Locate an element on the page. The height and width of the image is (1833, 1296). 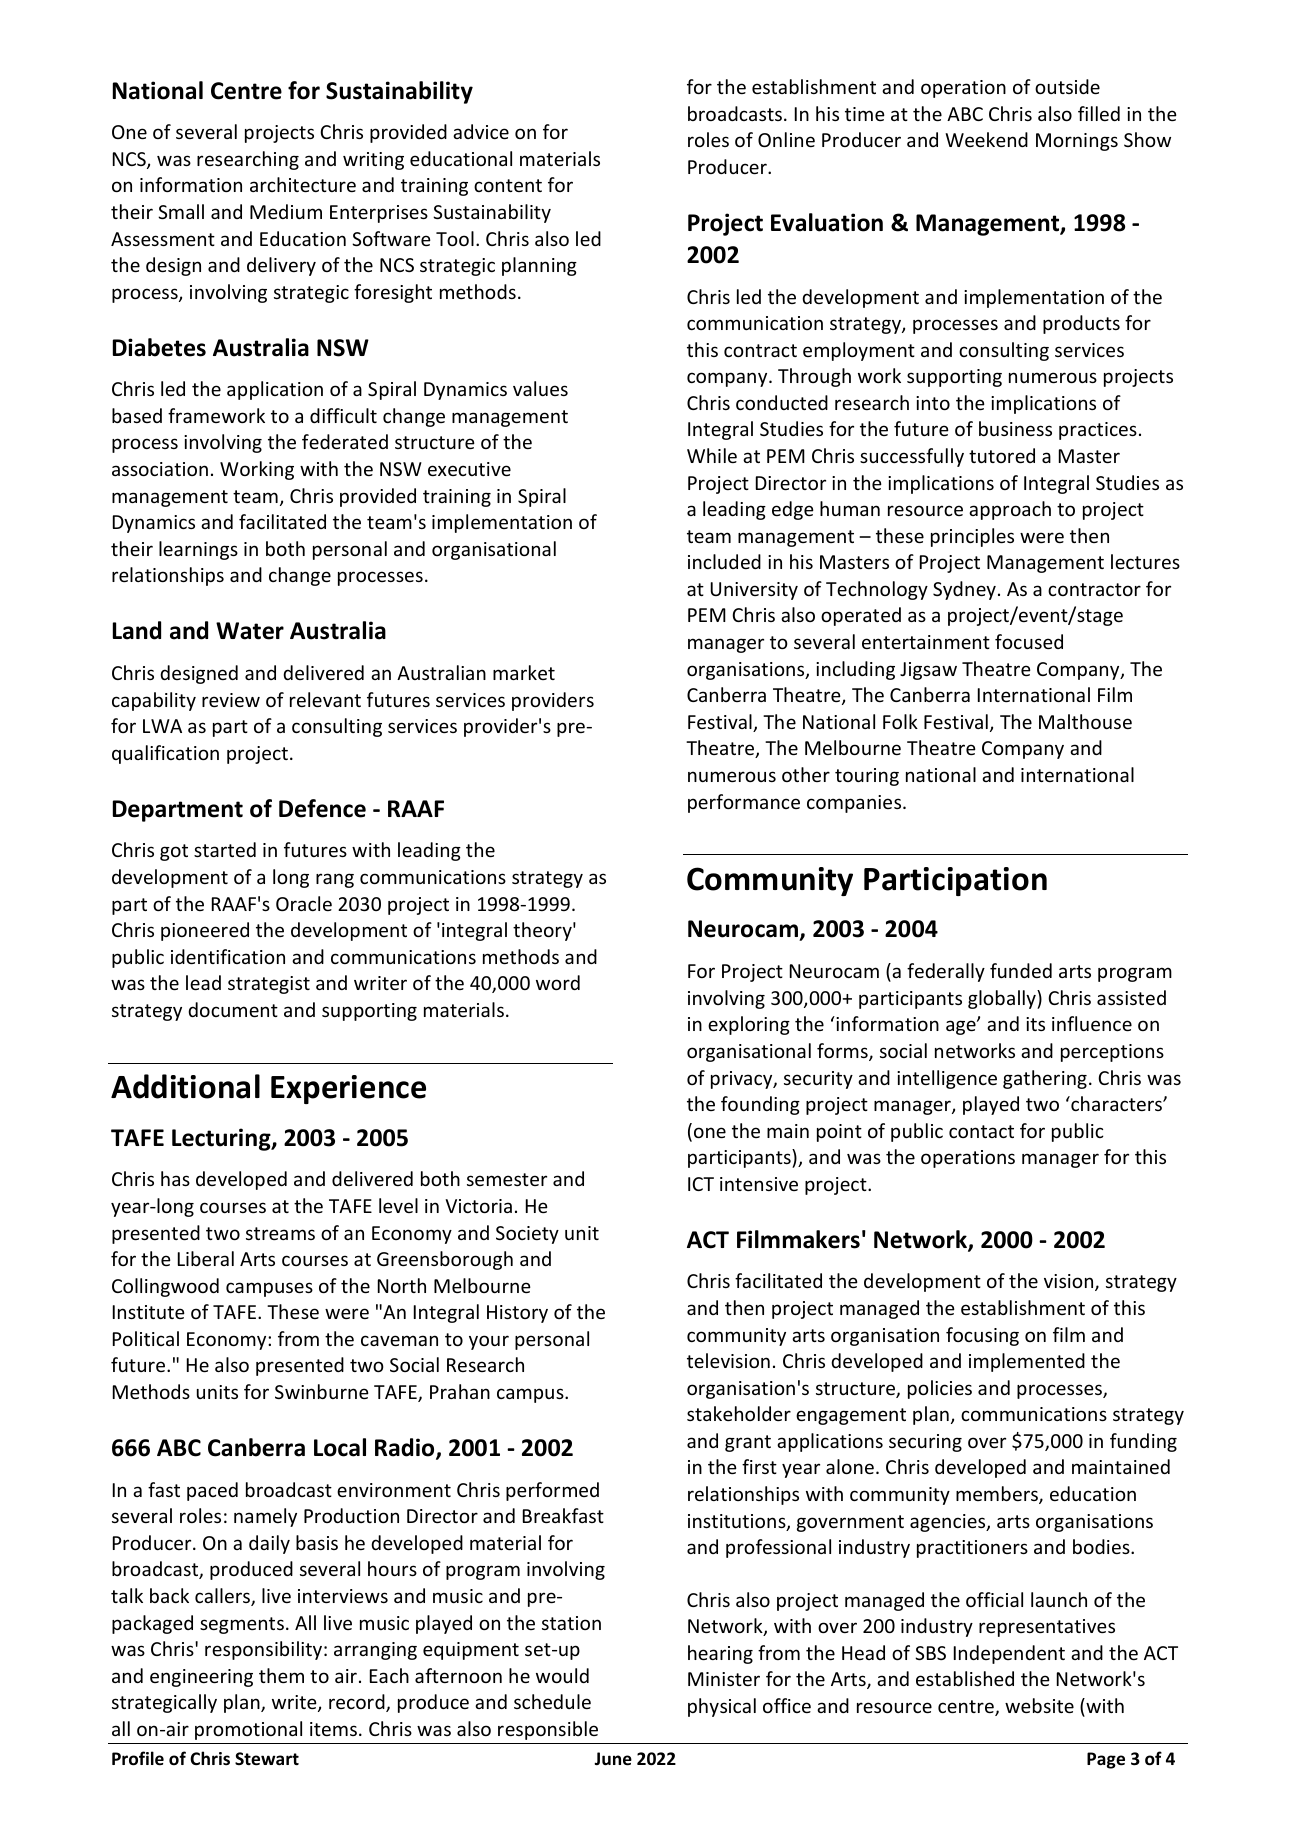
funded is located at coordinates (1021, 970).
